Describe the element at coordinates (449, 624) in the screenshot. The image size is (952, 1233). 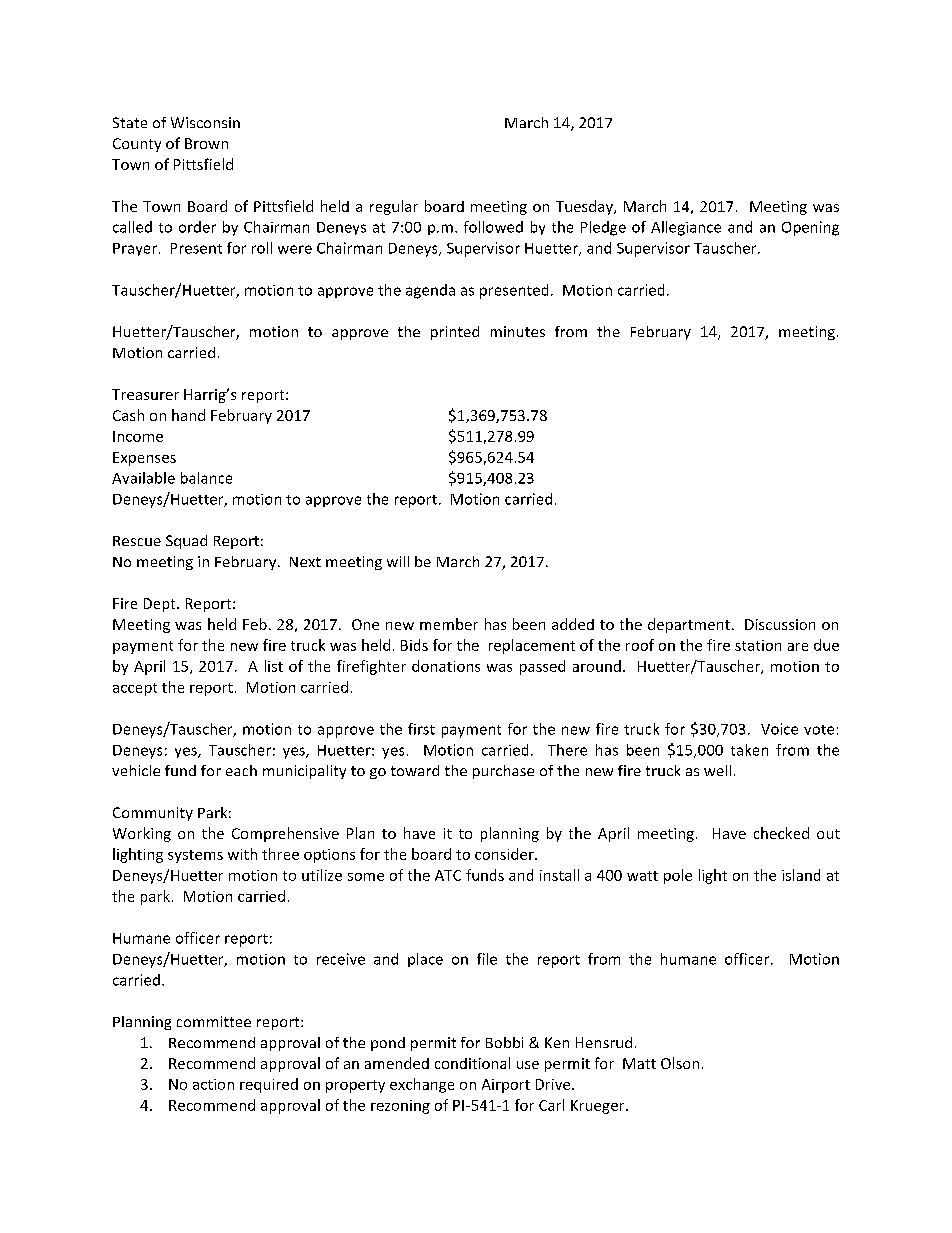
I see `member` at that location.
